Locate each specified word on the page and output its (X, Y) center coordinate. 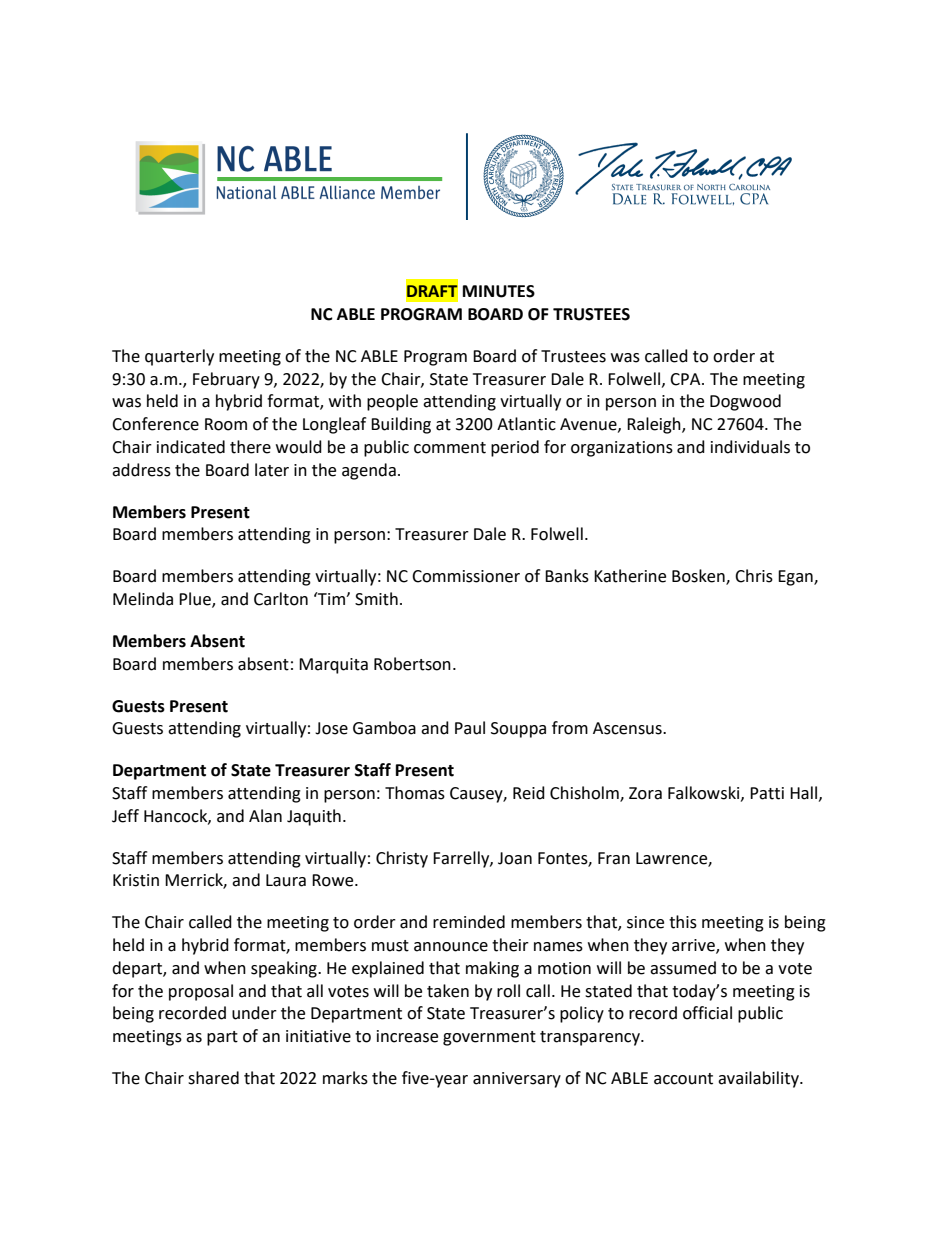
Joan (515, 858)
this (683, 922)
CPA (686, 379)
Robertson (412, 664)
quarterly (179, 357)
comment (450, 448)
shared (213, 1078)
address (141, 470)
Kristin (136, 880)
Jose (331, 728)
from (570, 728)
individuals (750, 447)
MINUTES (499, 291)
